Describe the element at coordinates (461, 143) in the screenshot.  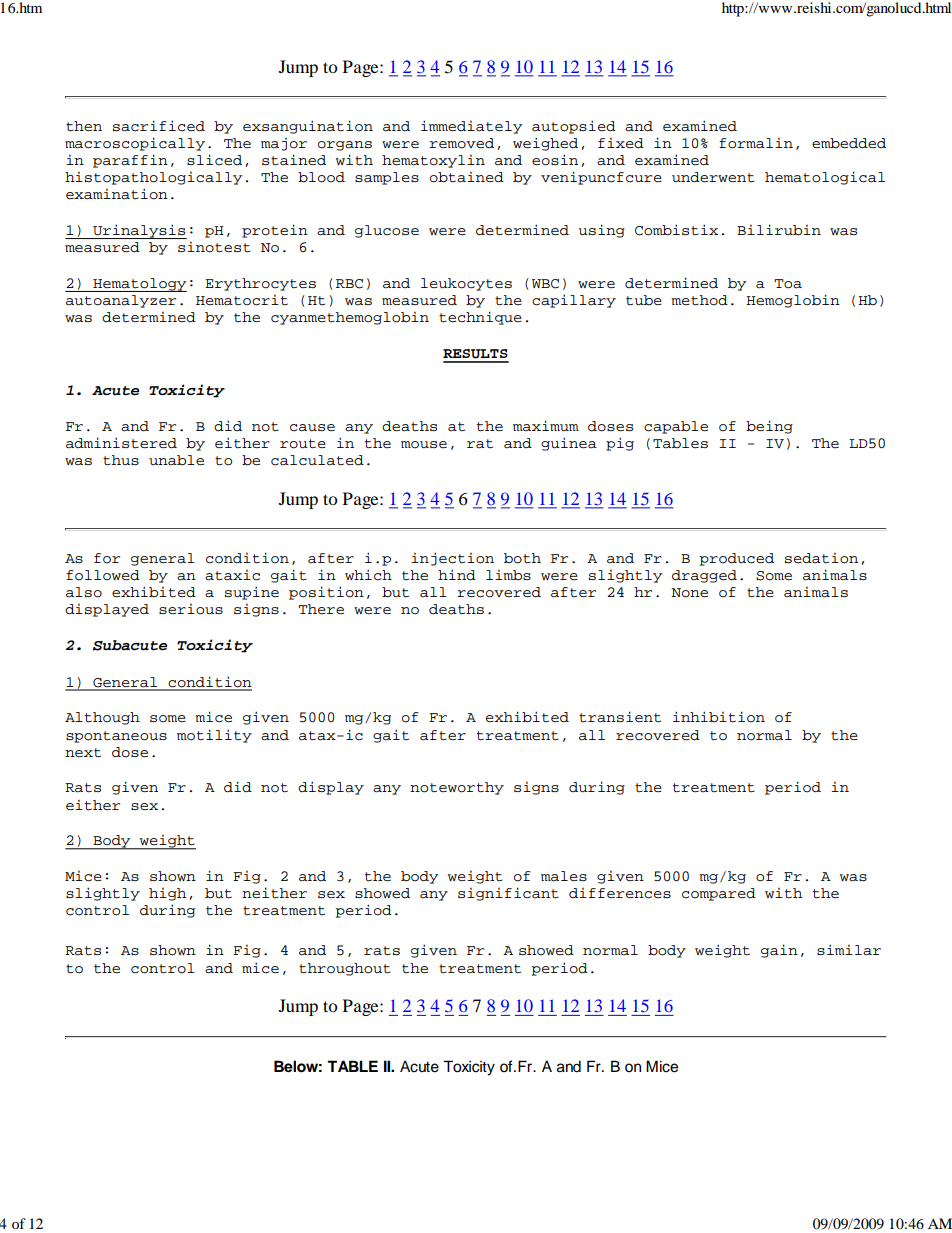
I see `removed` at that location.
